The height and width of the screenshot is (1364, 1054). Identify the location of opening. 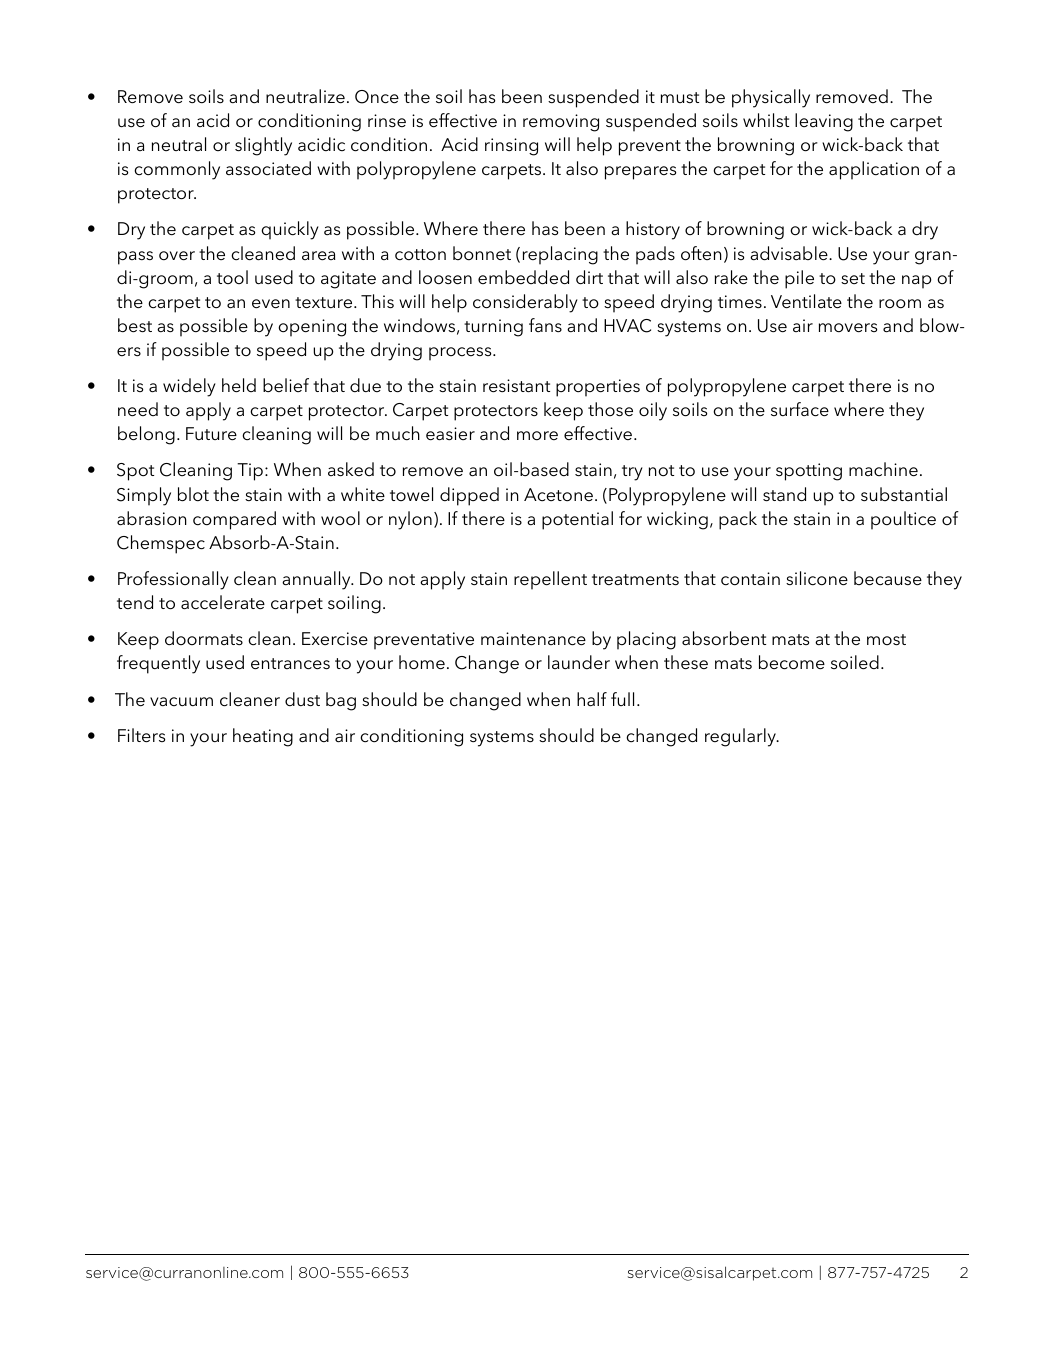
(312, 328).
